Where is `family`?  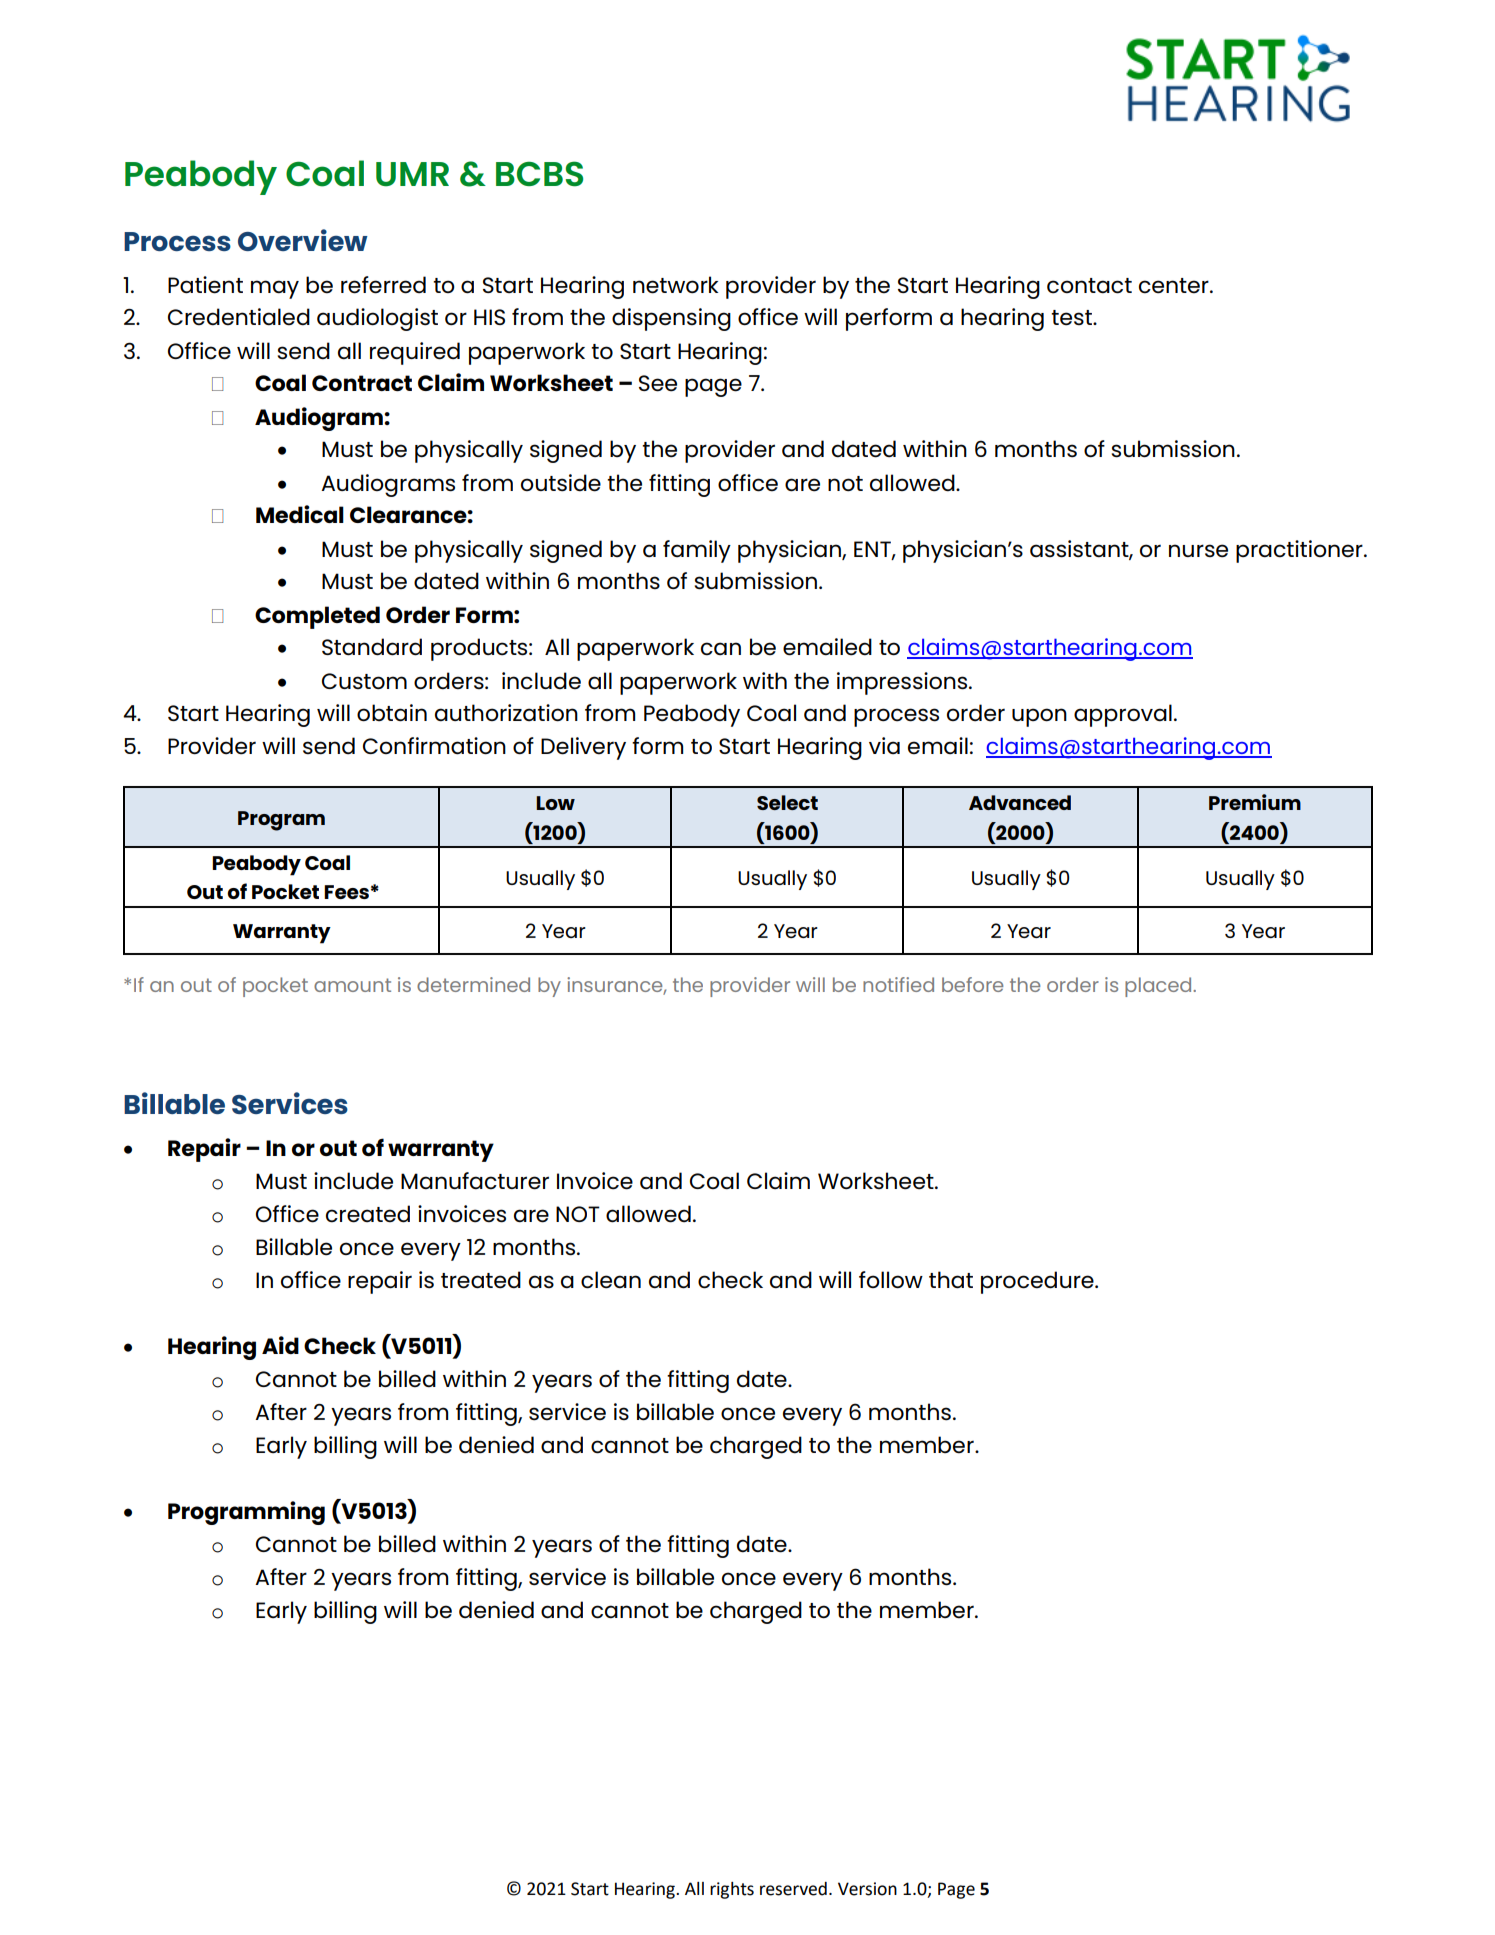
family is located at coordinates (697, 551).
